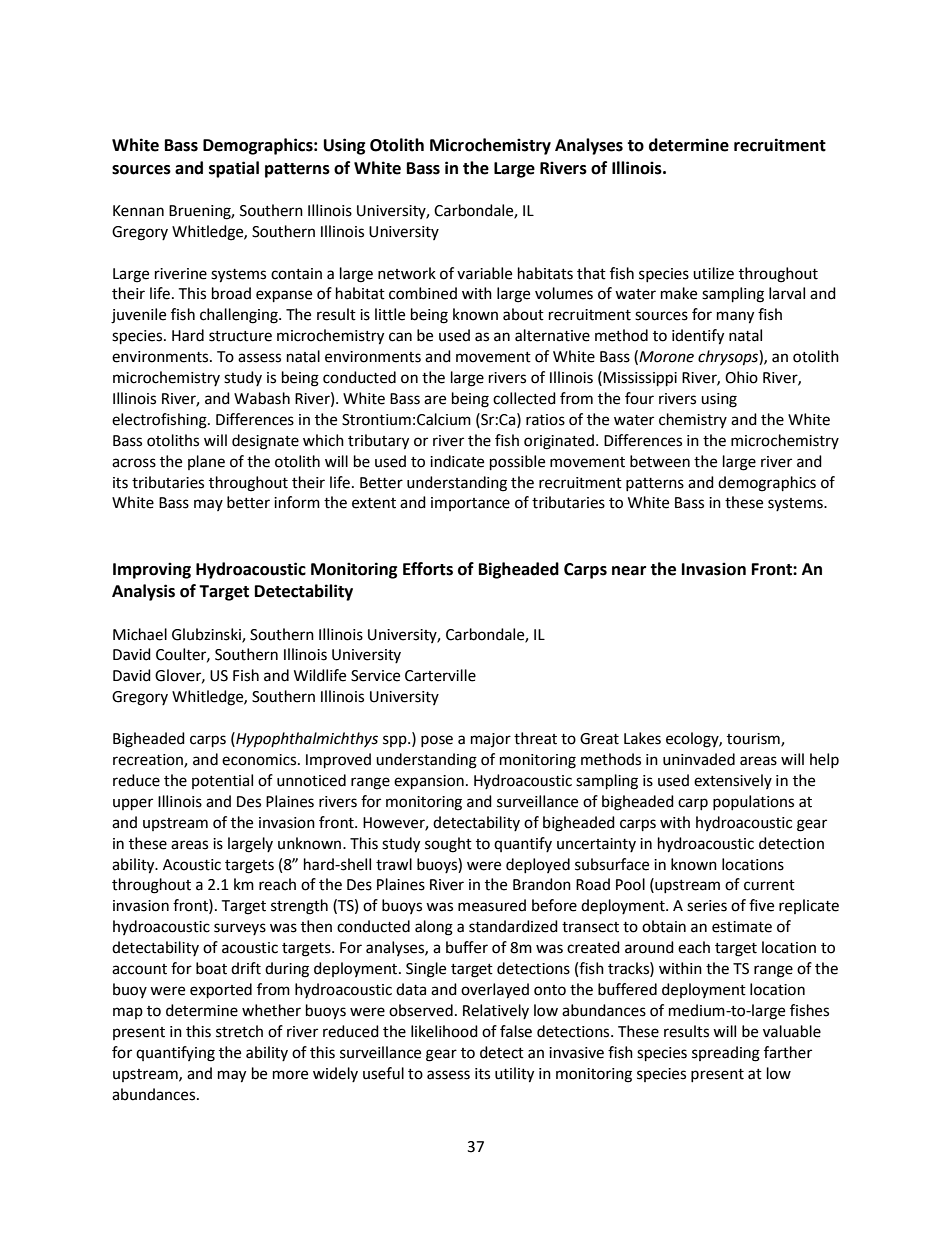  I want to click on Michael, so click(140, 634).
